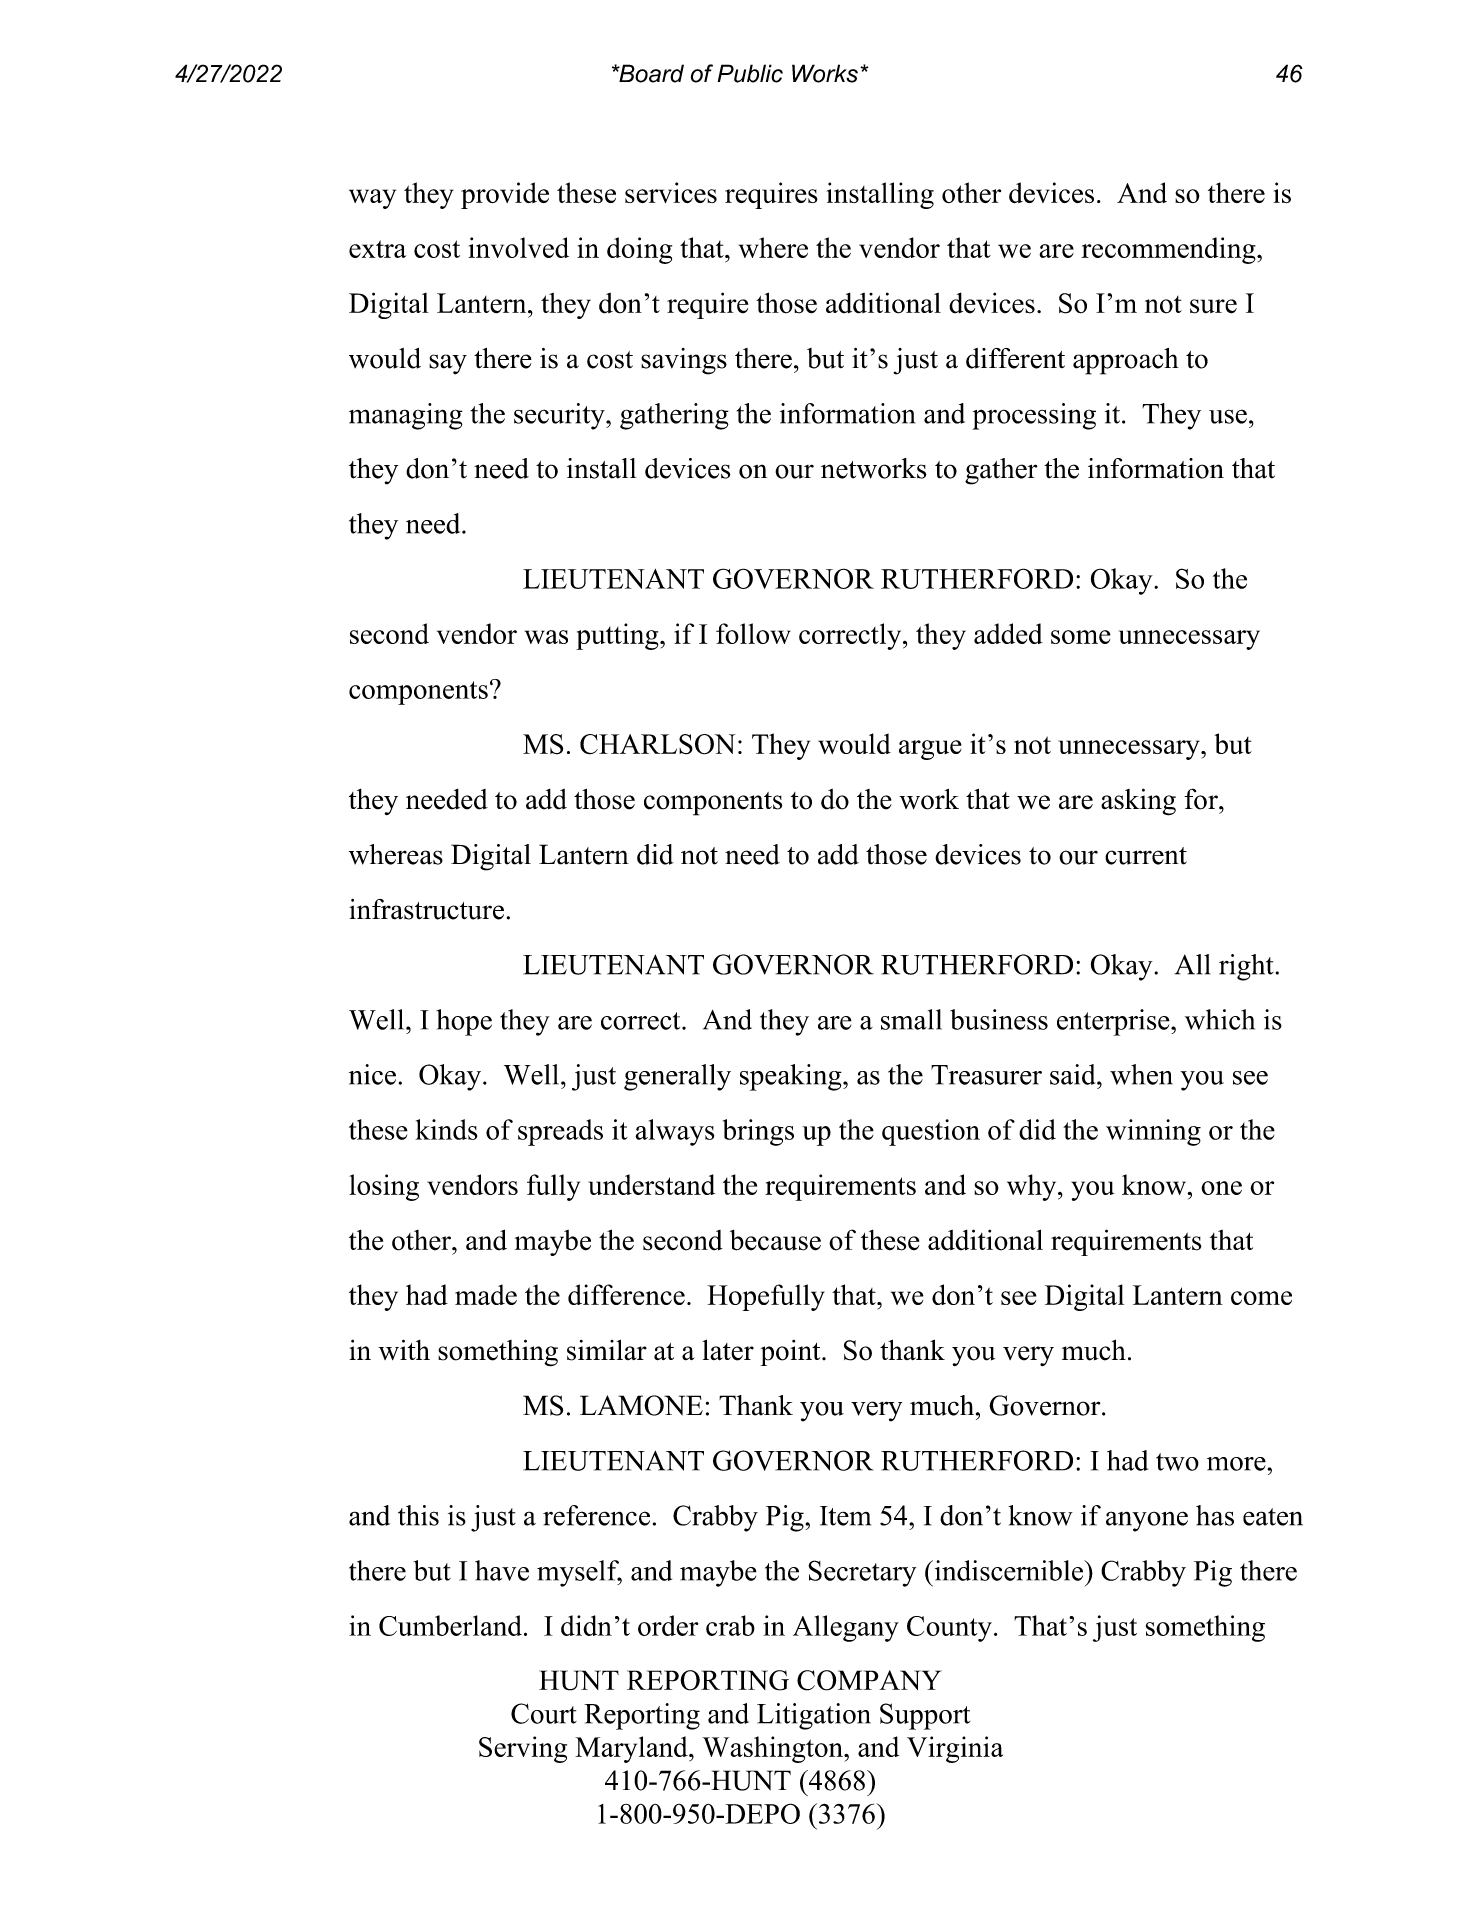  I want to click on provide, so click(505, 195).
